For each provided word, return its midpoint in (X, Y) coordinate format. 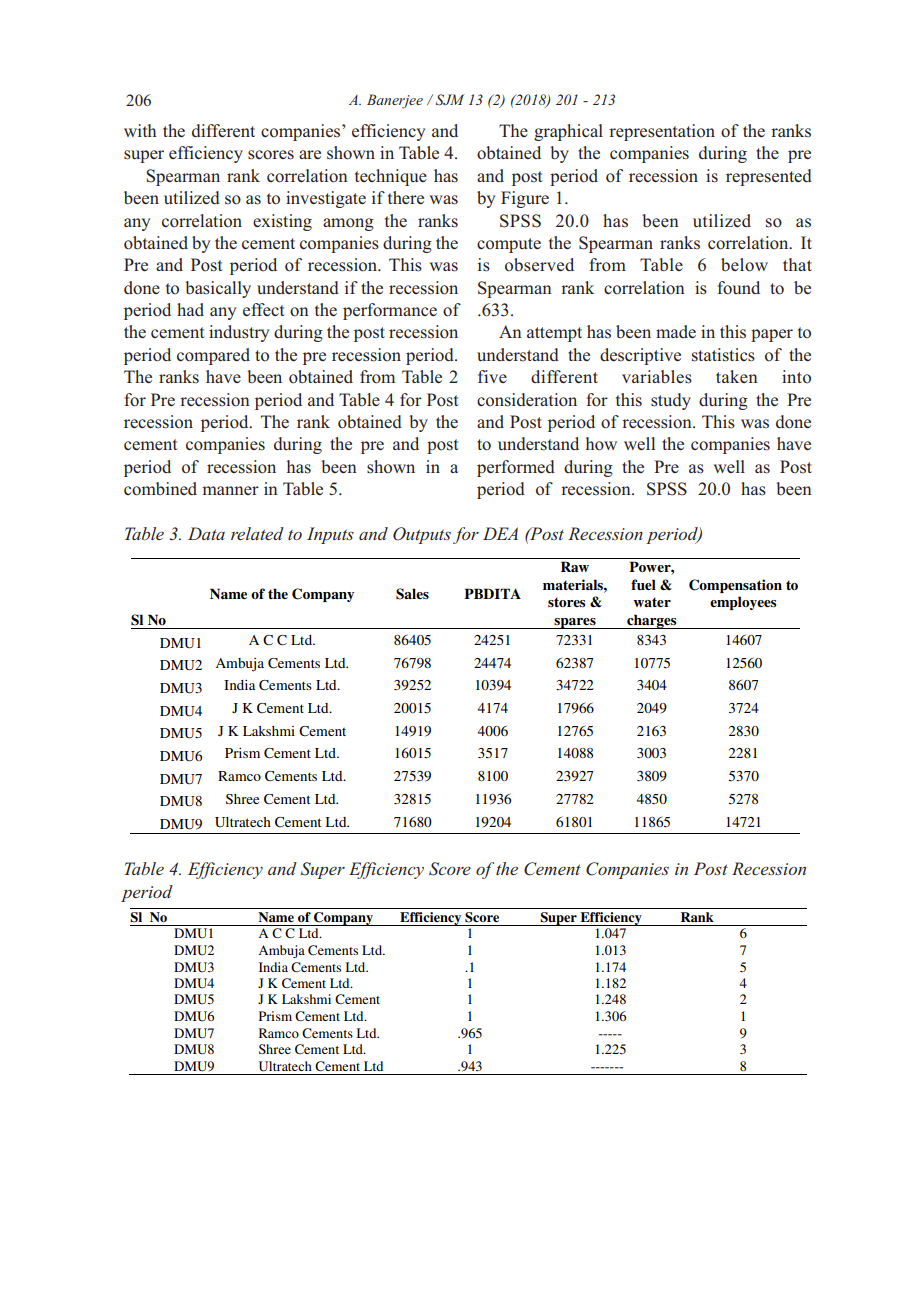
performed (516, 468)
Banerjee (395, 101)
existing (282, 222)
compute (509, 245)
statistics (723, 355)
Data (206, 533)
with (140, 130)
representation (662, 132)
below (744, 265)
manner (230, 490)
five (492, 376)
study (671, 401)
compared (213, 356)
